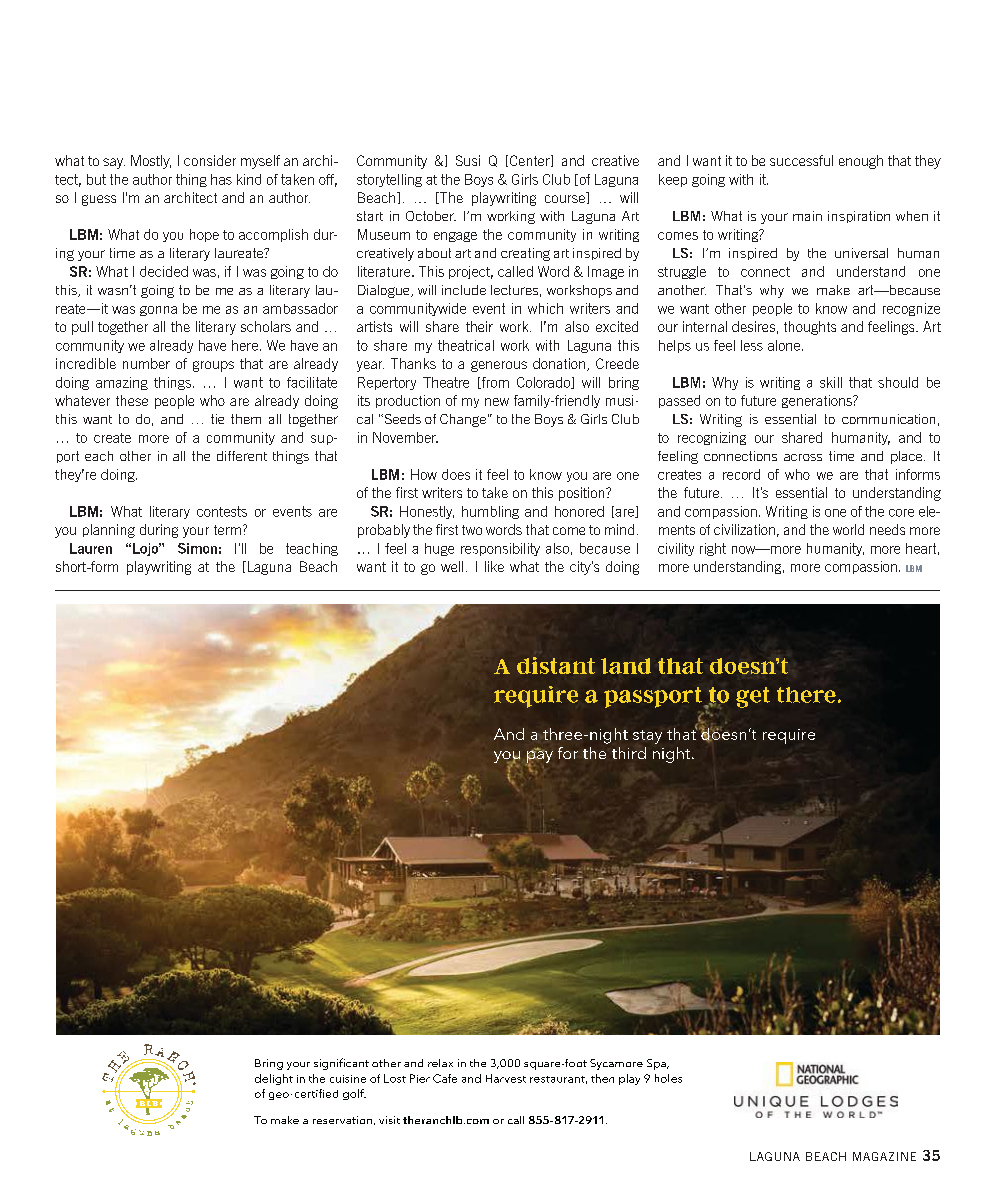  What do you see at coordinates (452, 566) in the screenshot?
I see `well` at bounding box center [452, 566].
